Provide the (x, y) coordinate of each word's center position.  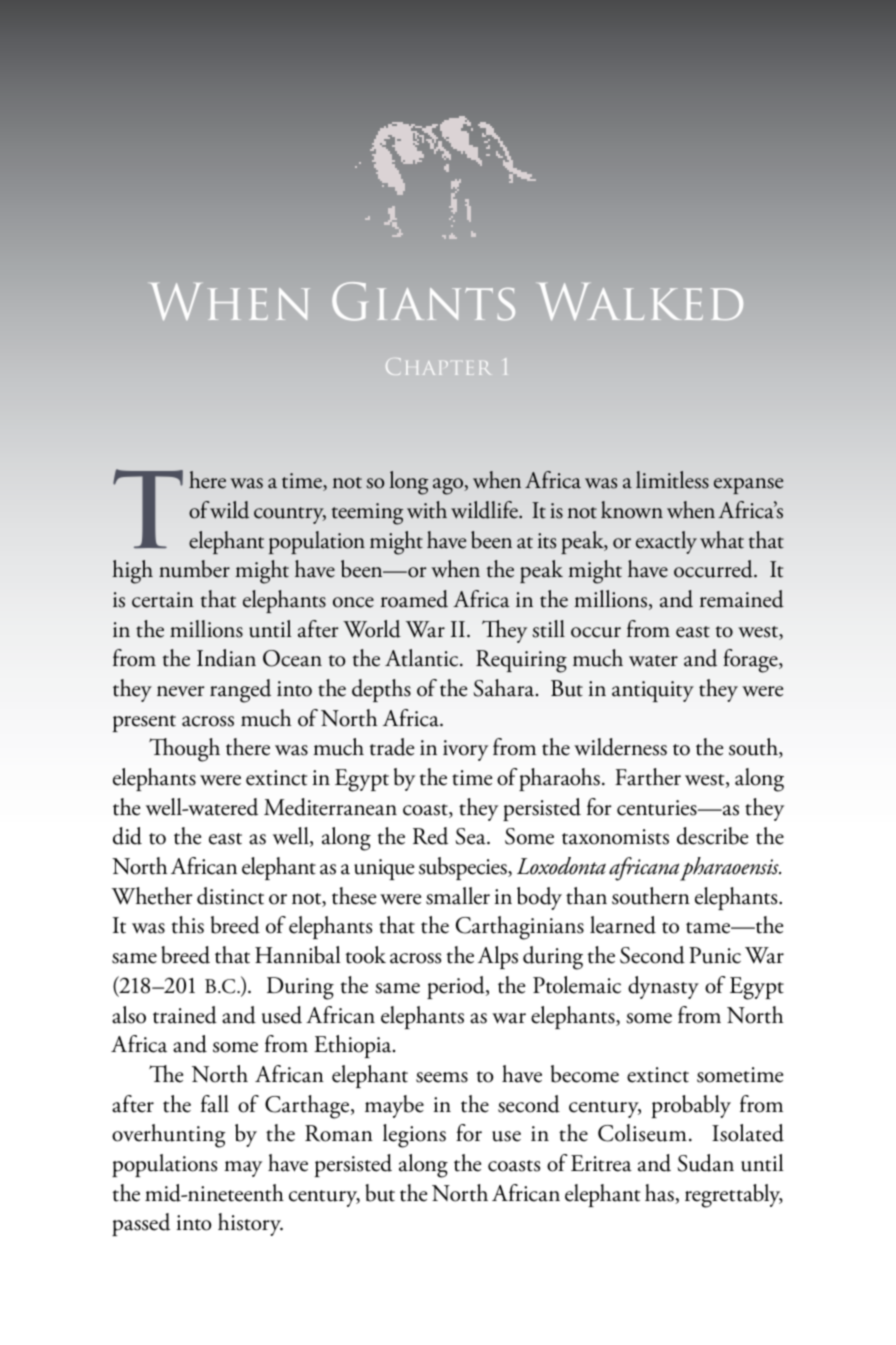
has (660, 1194)
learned (623, 925)
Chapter (438, 366)
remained (742, 599)
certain (163, 600)
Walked (640, 302)
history (250, 1224)
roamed (414, 599)
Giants (423, 301)
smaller (458, 896)
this (187, 925)
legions (414, 1136)
